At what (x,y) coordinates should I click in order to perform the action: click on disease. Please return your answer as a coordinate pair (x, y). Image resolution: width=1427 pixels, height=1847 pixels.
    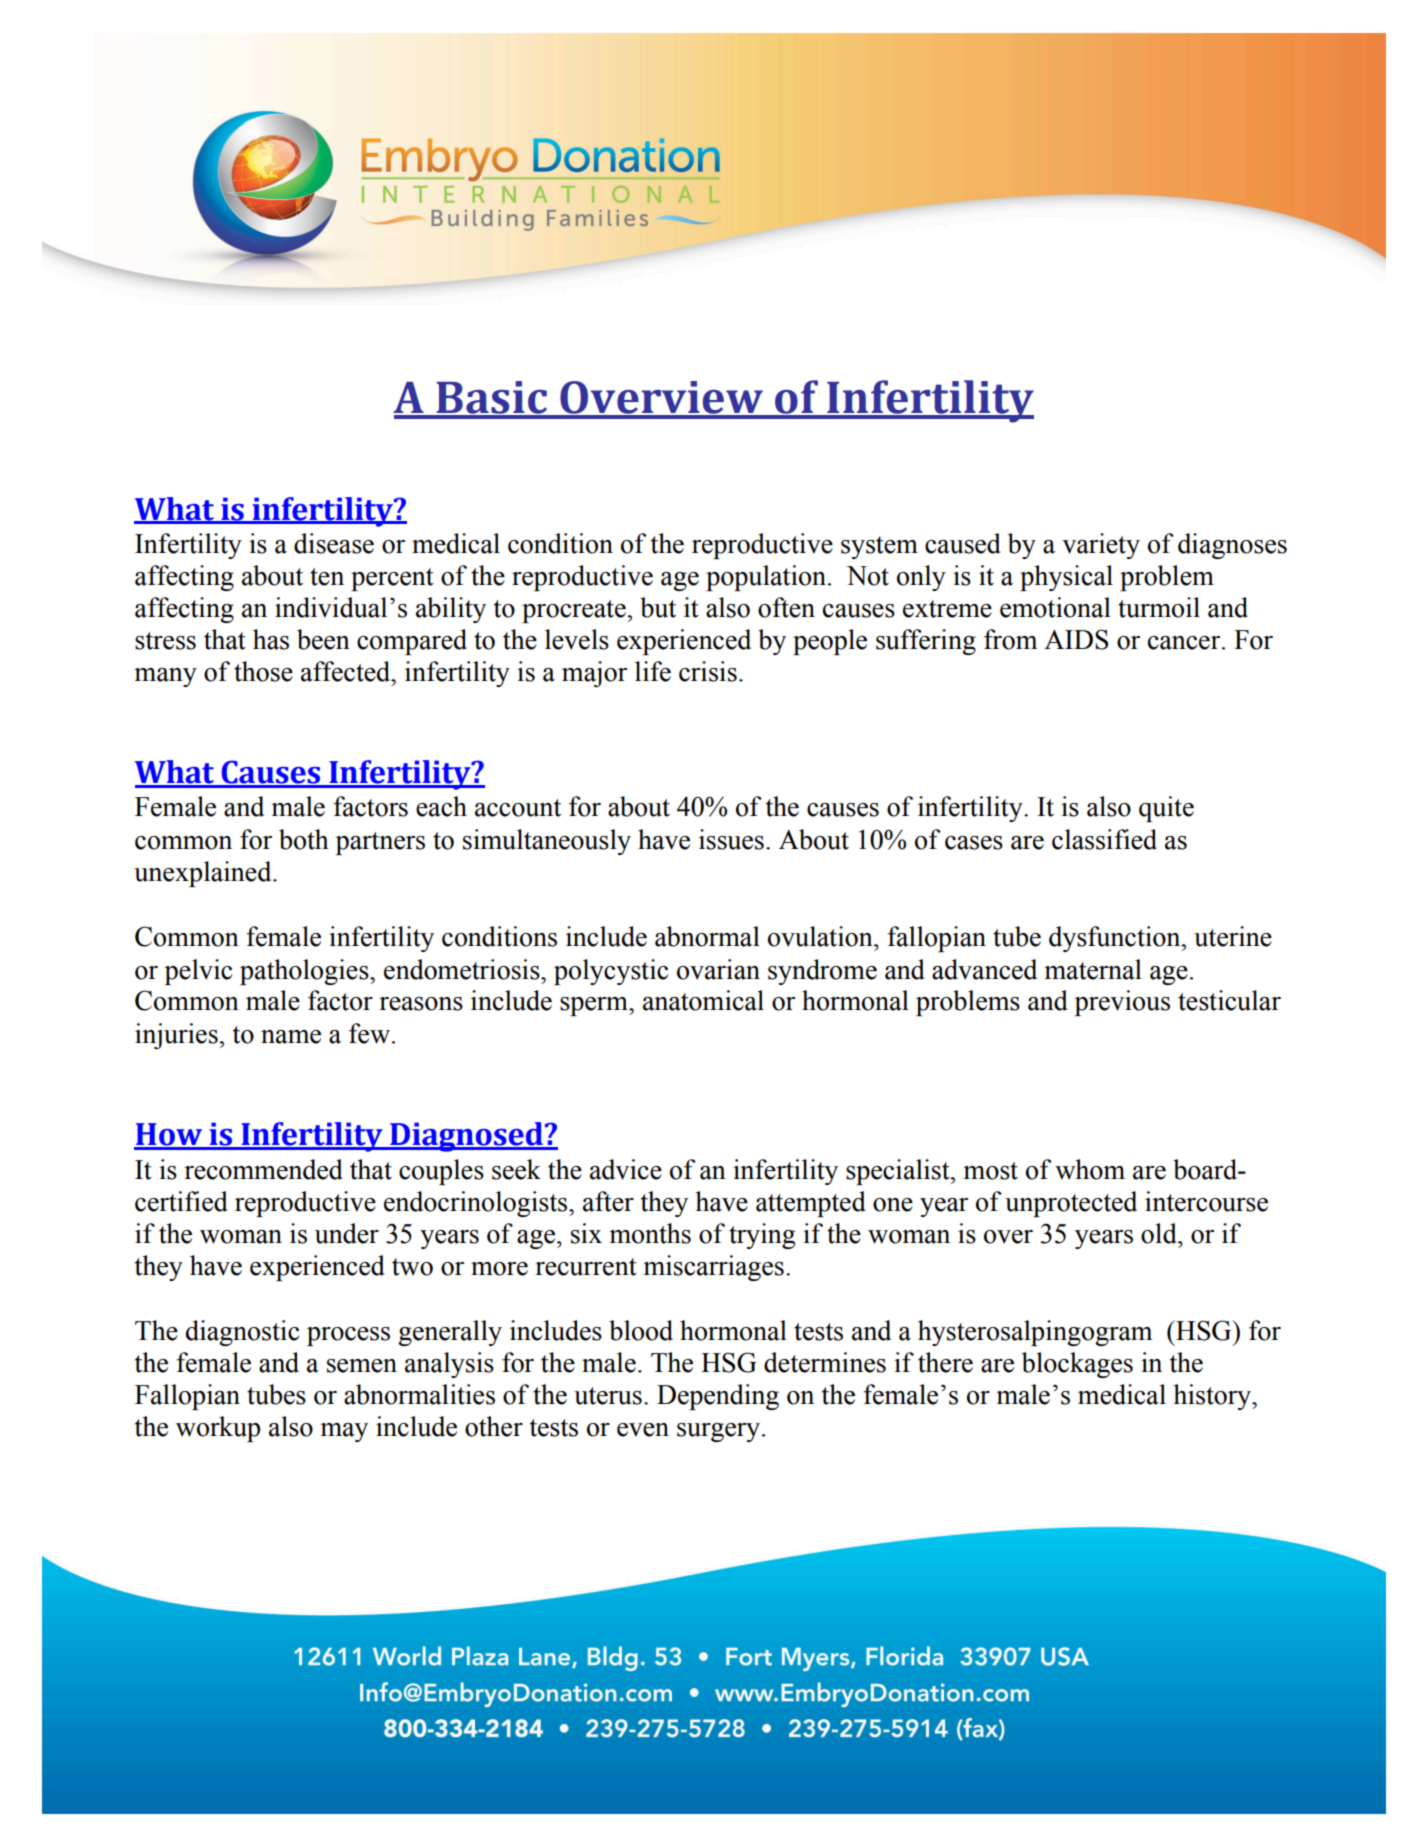
    Looking at the image, I should click on (334, 543).
